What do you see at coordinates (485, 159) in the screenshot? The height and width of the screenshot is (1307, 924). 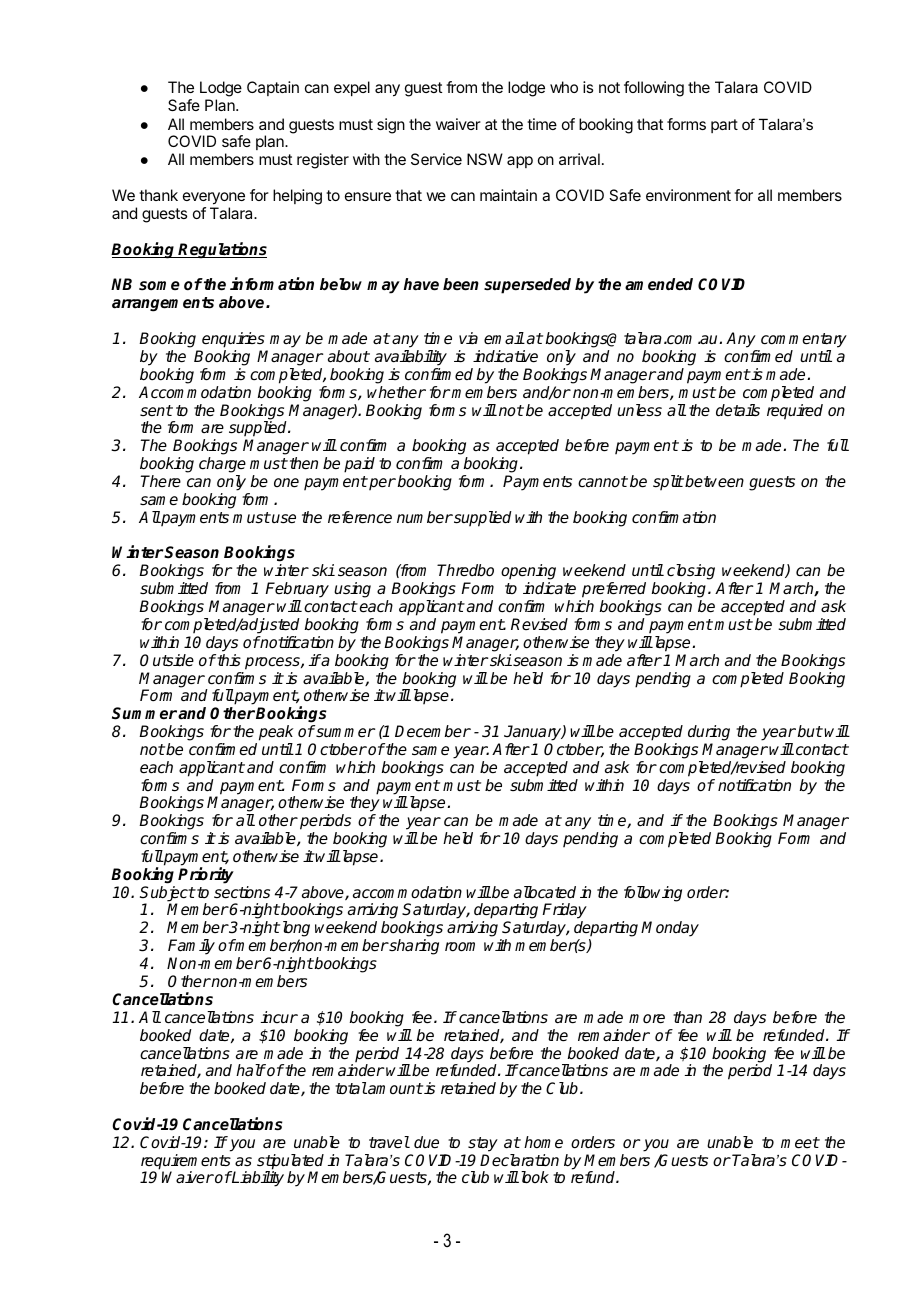 I see `NSW` at bounding box center [485, 159].
